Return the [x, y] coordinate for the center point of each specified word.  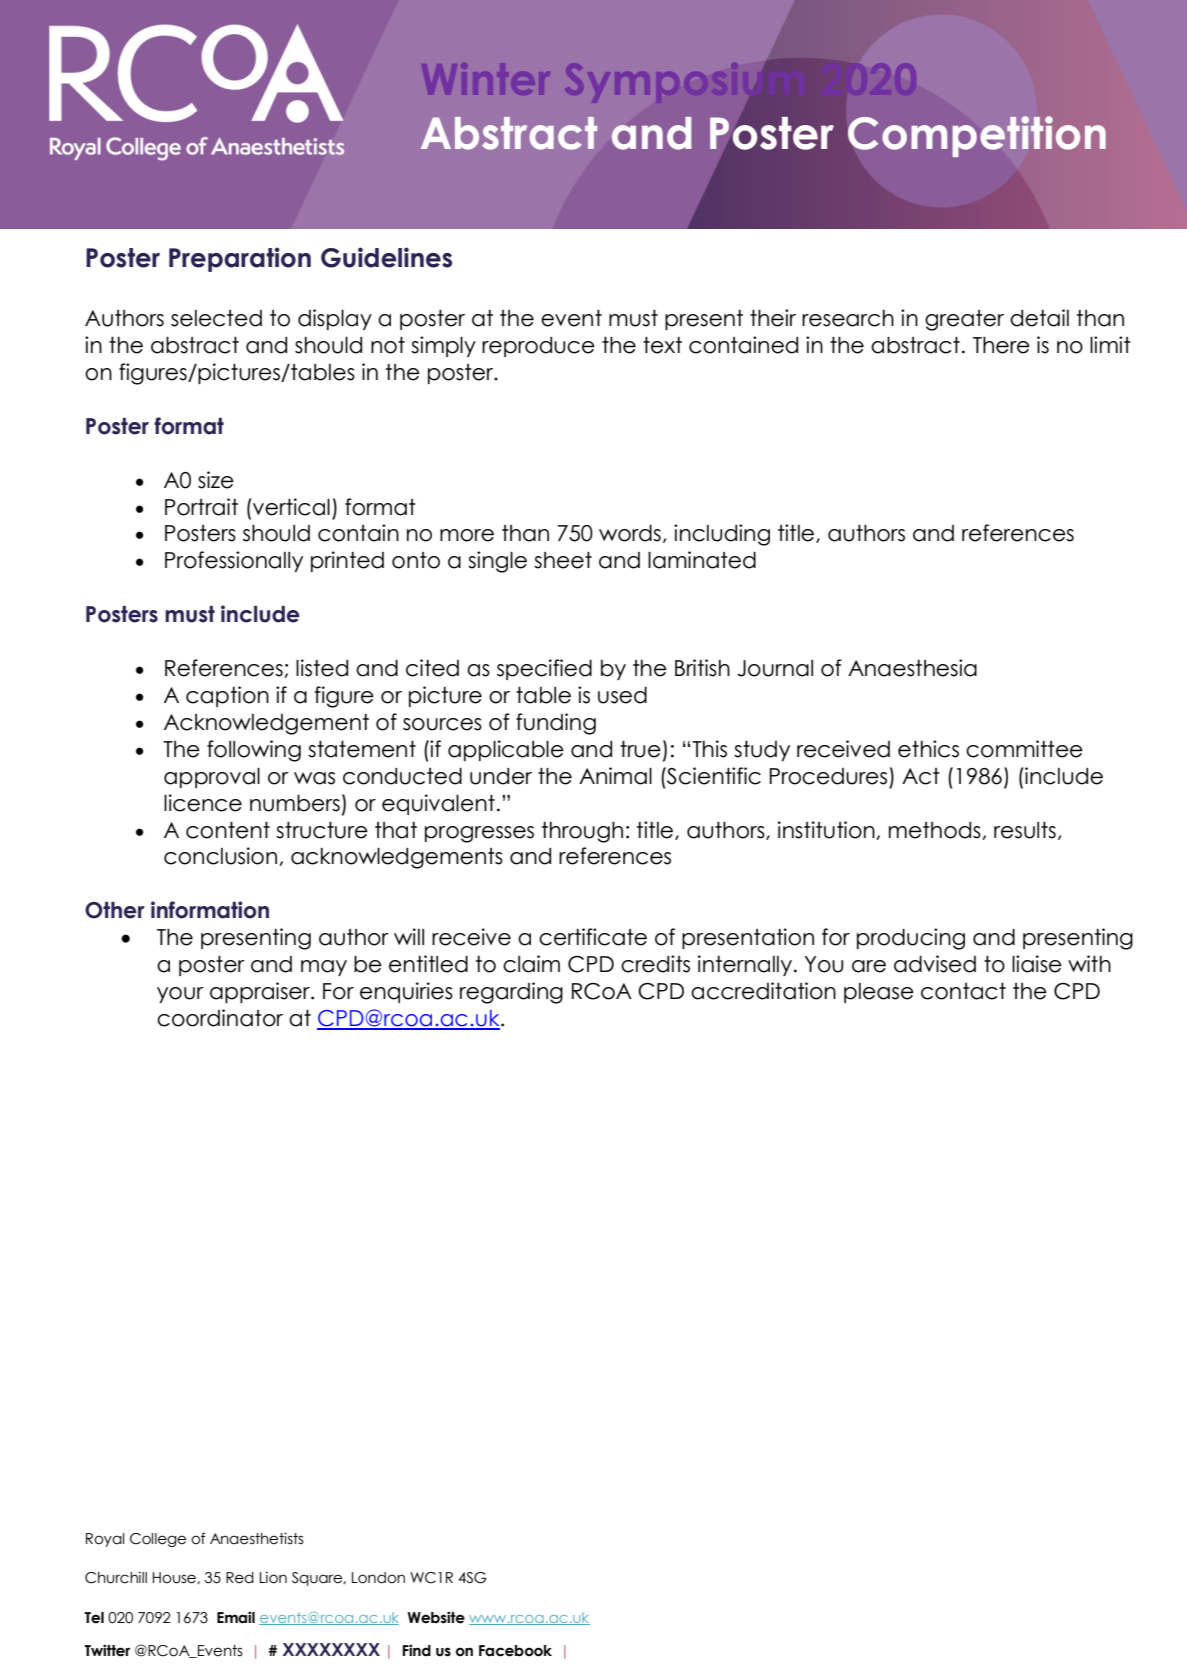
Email [236, 1617]
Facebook [515, 1651]
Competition [977, 136]
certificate [593, 937]
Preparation [240, 259]
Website [436, 1617]
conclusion [220, 856]
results [1025, 830]
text [662, 345]
